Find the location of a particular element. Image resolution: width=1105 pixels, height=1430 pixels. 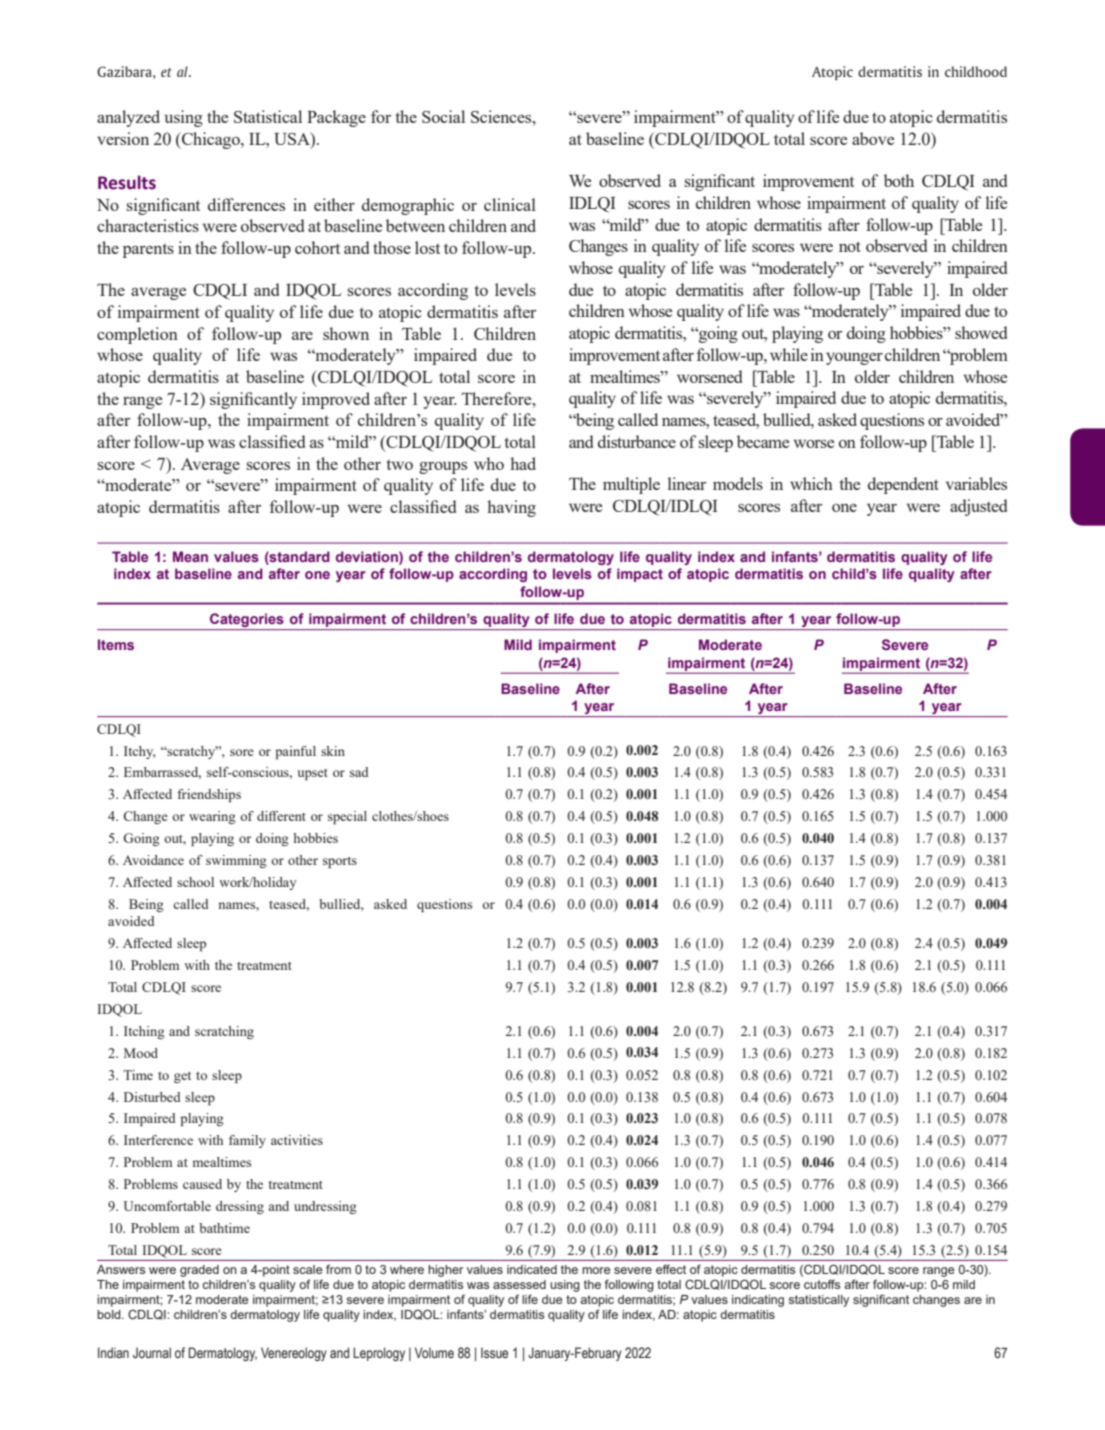

sad is located at coordinates (359, 772).
